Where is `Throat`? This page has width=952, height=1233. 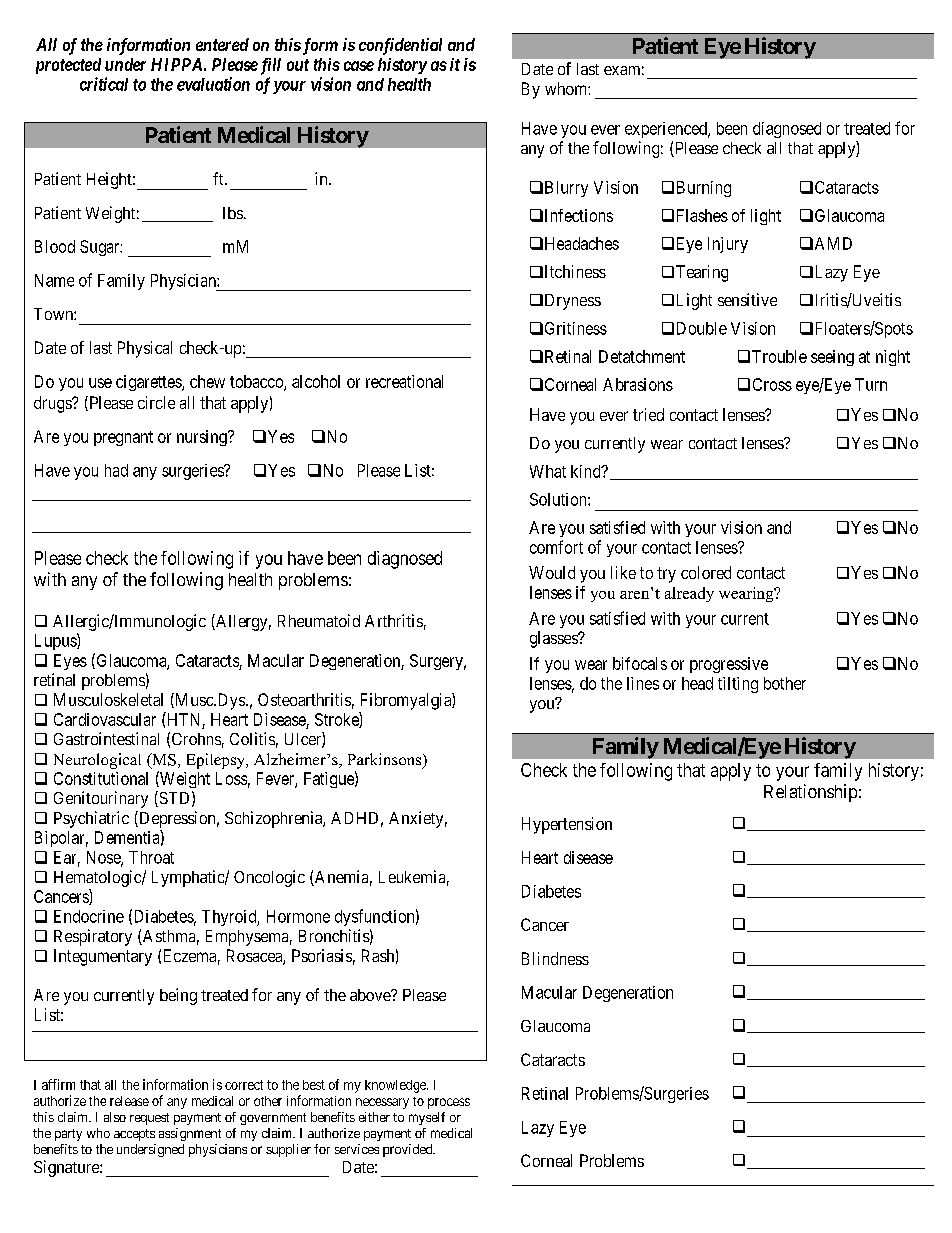
Throat is located at coordinates (151, 857).
